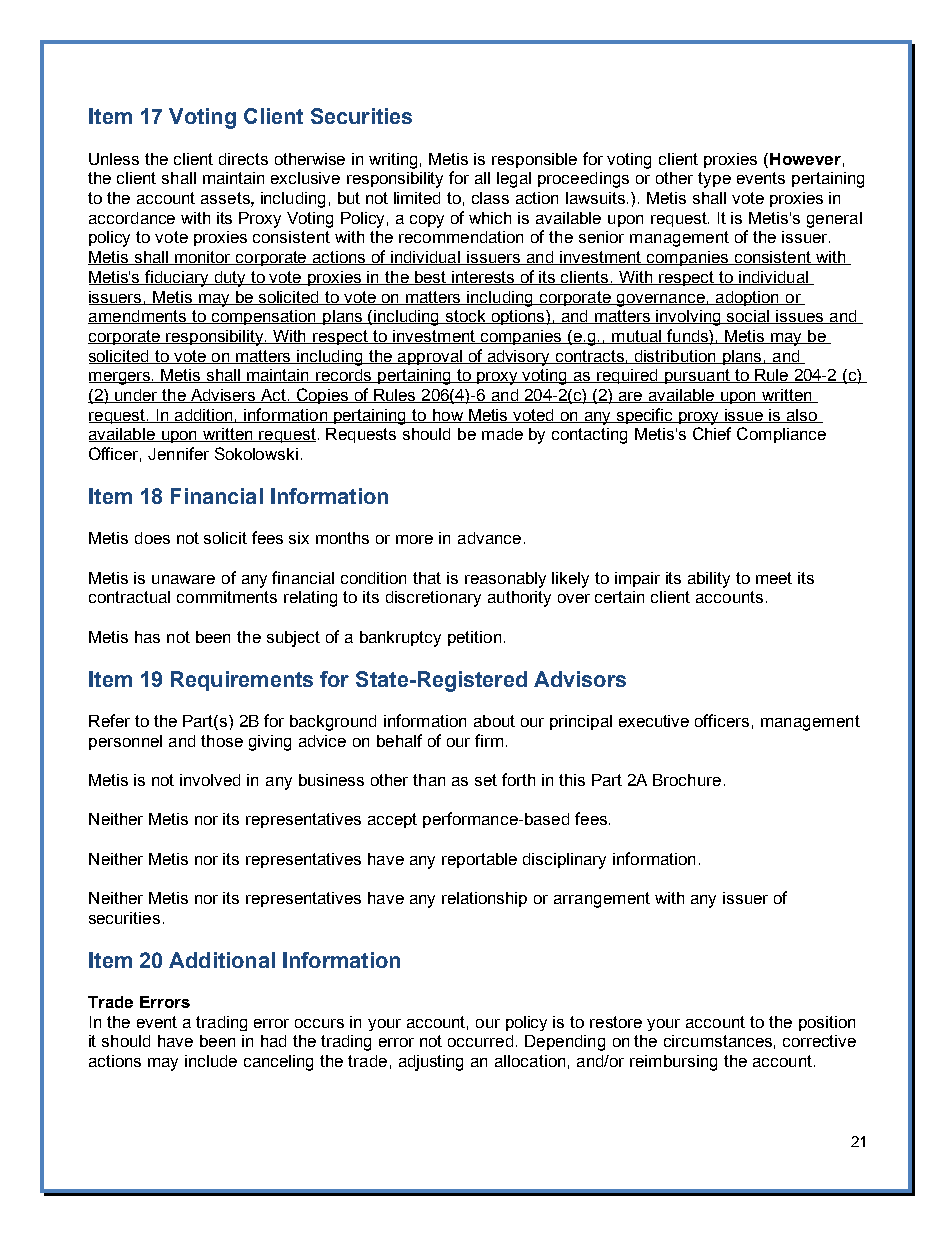 The width and height of the screenshot is (952, 1233). Describe the element at coordinates (243, 159) in the screenshot. I see `directs` at that location.
